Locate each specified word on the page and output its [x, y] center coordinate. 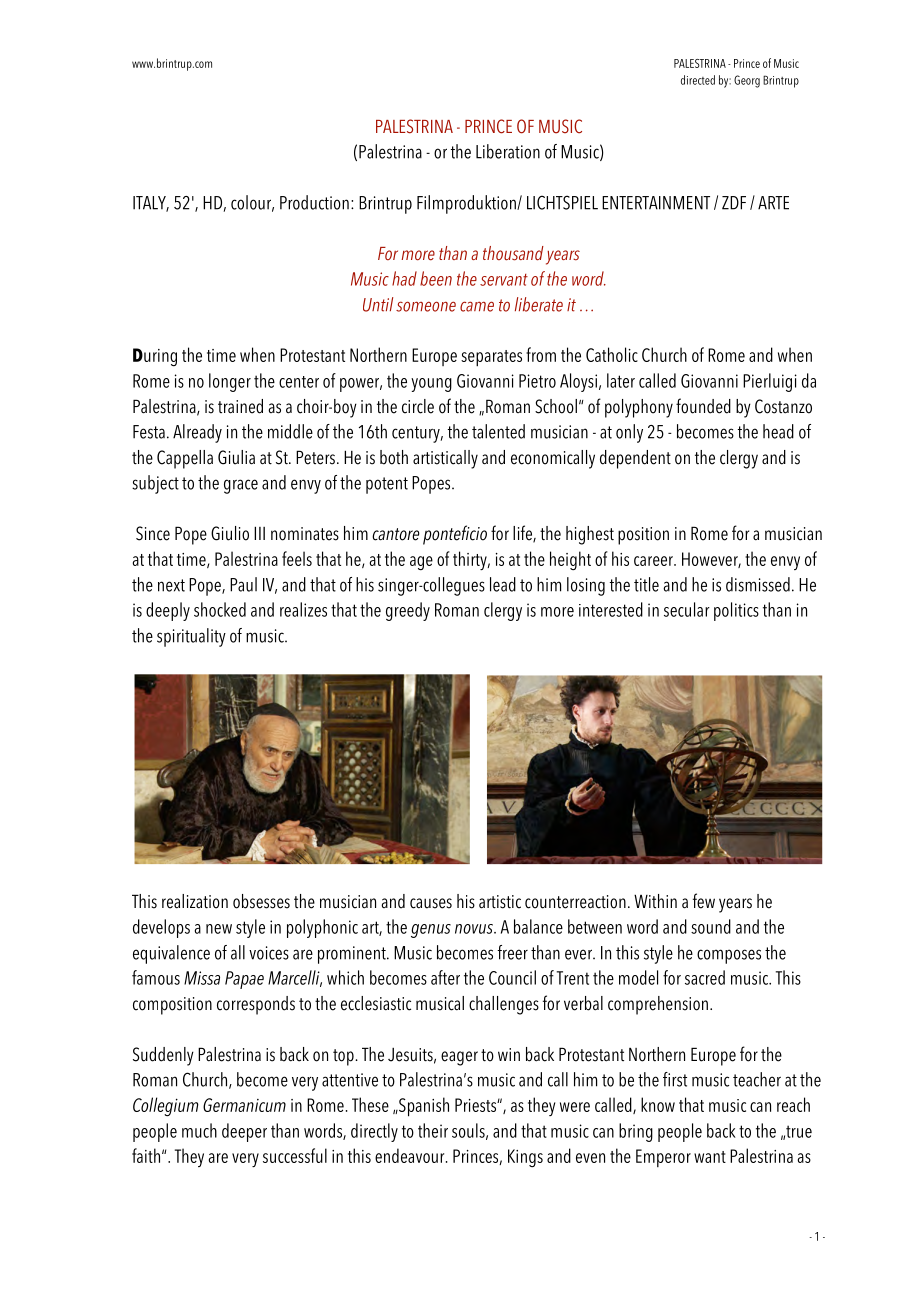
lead [503, 584]
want [710, 1157]
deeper [244, 1132]
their [433, 1130]
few [704, 901]
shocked [220, 609]
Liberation [508, 151]
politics [736, 611]
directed [698, 80]
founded [703, 406]
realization [195, 901]
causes [431, 903]
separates [491, 358]
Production [314, 202]
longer [230, 382]
